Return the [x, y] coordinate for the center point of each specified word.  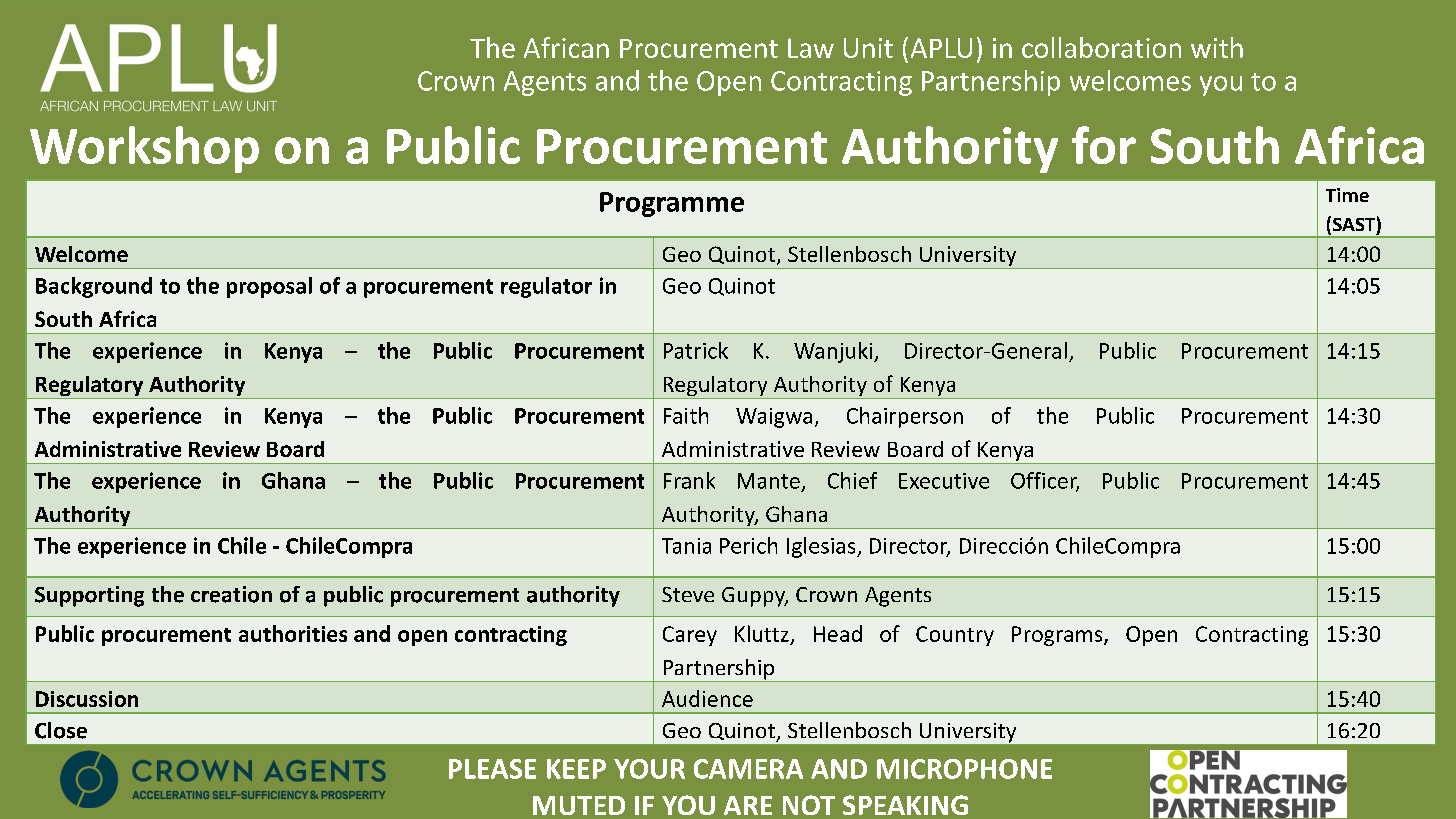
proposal [269, 287]
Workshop [144, 149]
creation [231, 594]
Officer [1045, 481]
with [1217, 47]
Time [1347, 195]
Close [61, 730]
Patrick [696, 350]
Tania [686, 546]
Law [811, 48]
